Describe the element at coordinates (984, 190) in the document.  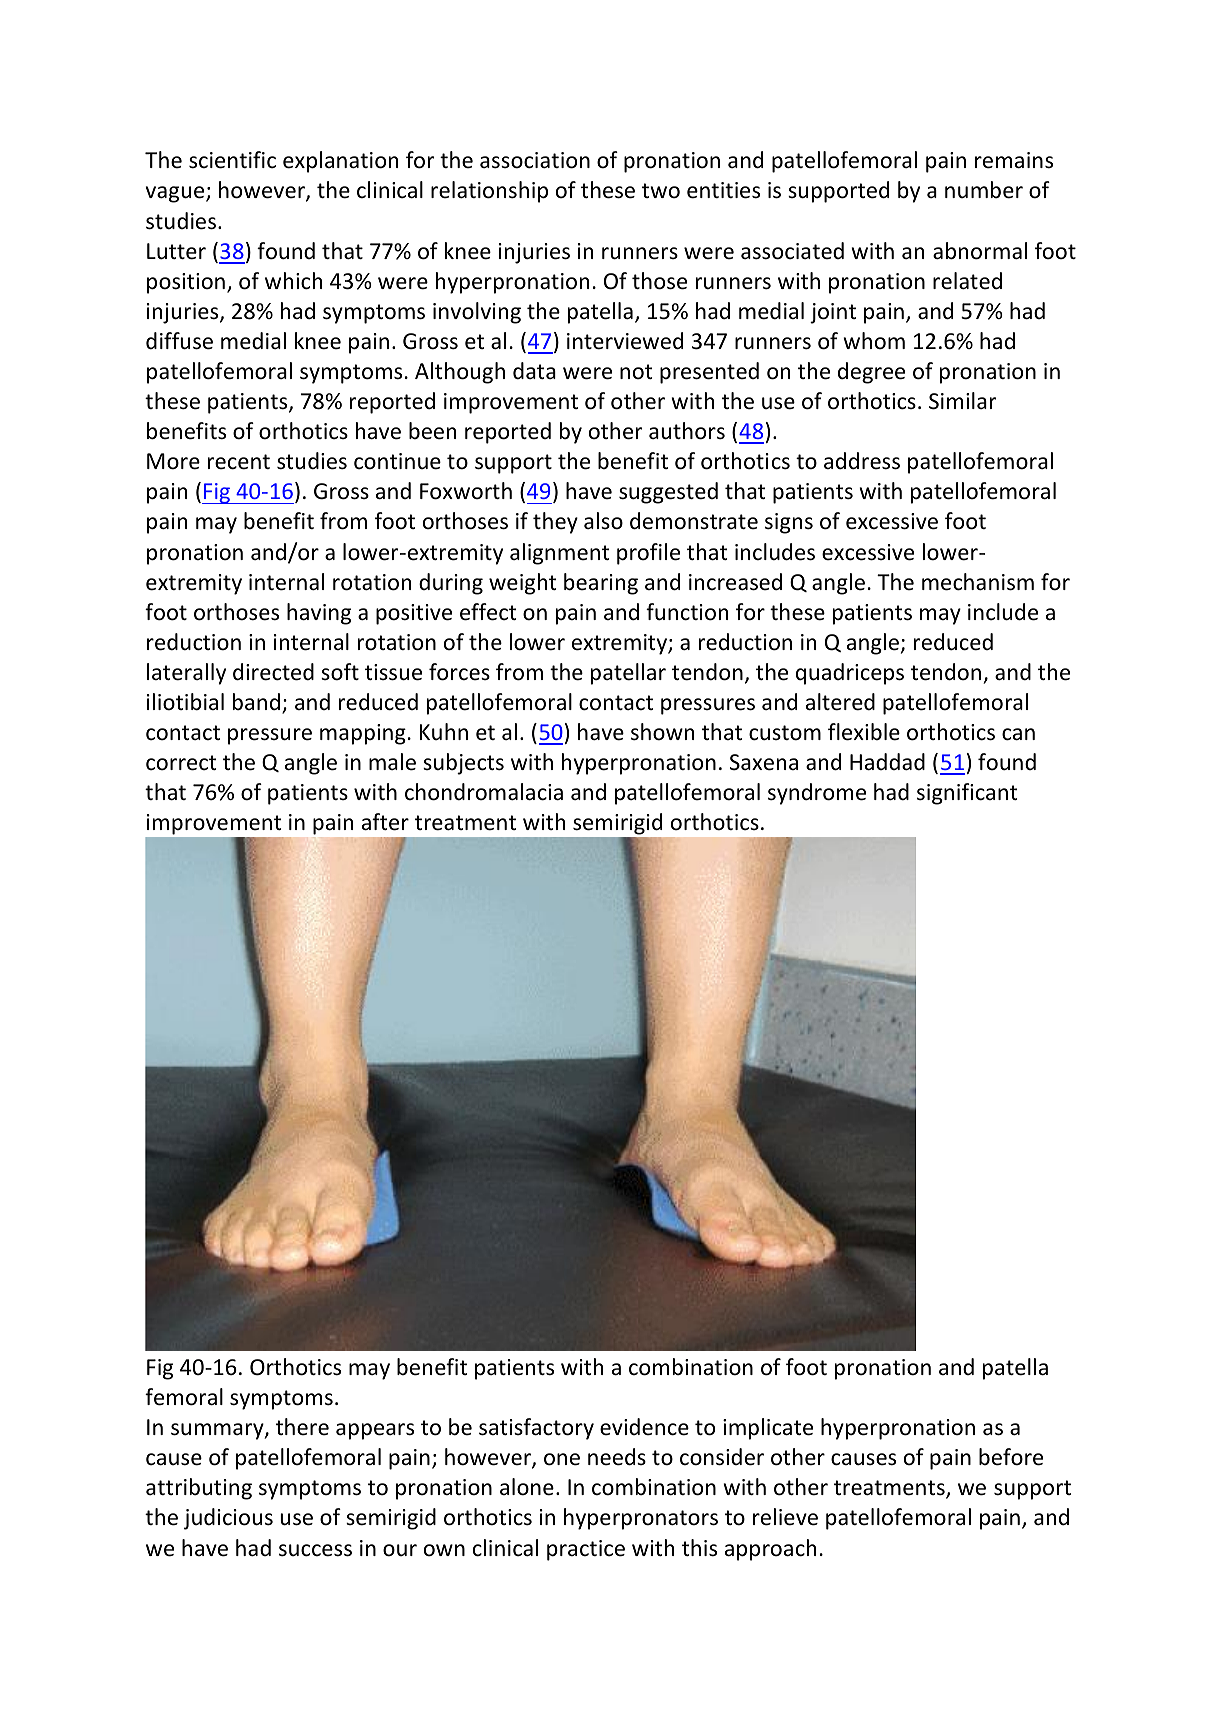
I see `number` at that location.
